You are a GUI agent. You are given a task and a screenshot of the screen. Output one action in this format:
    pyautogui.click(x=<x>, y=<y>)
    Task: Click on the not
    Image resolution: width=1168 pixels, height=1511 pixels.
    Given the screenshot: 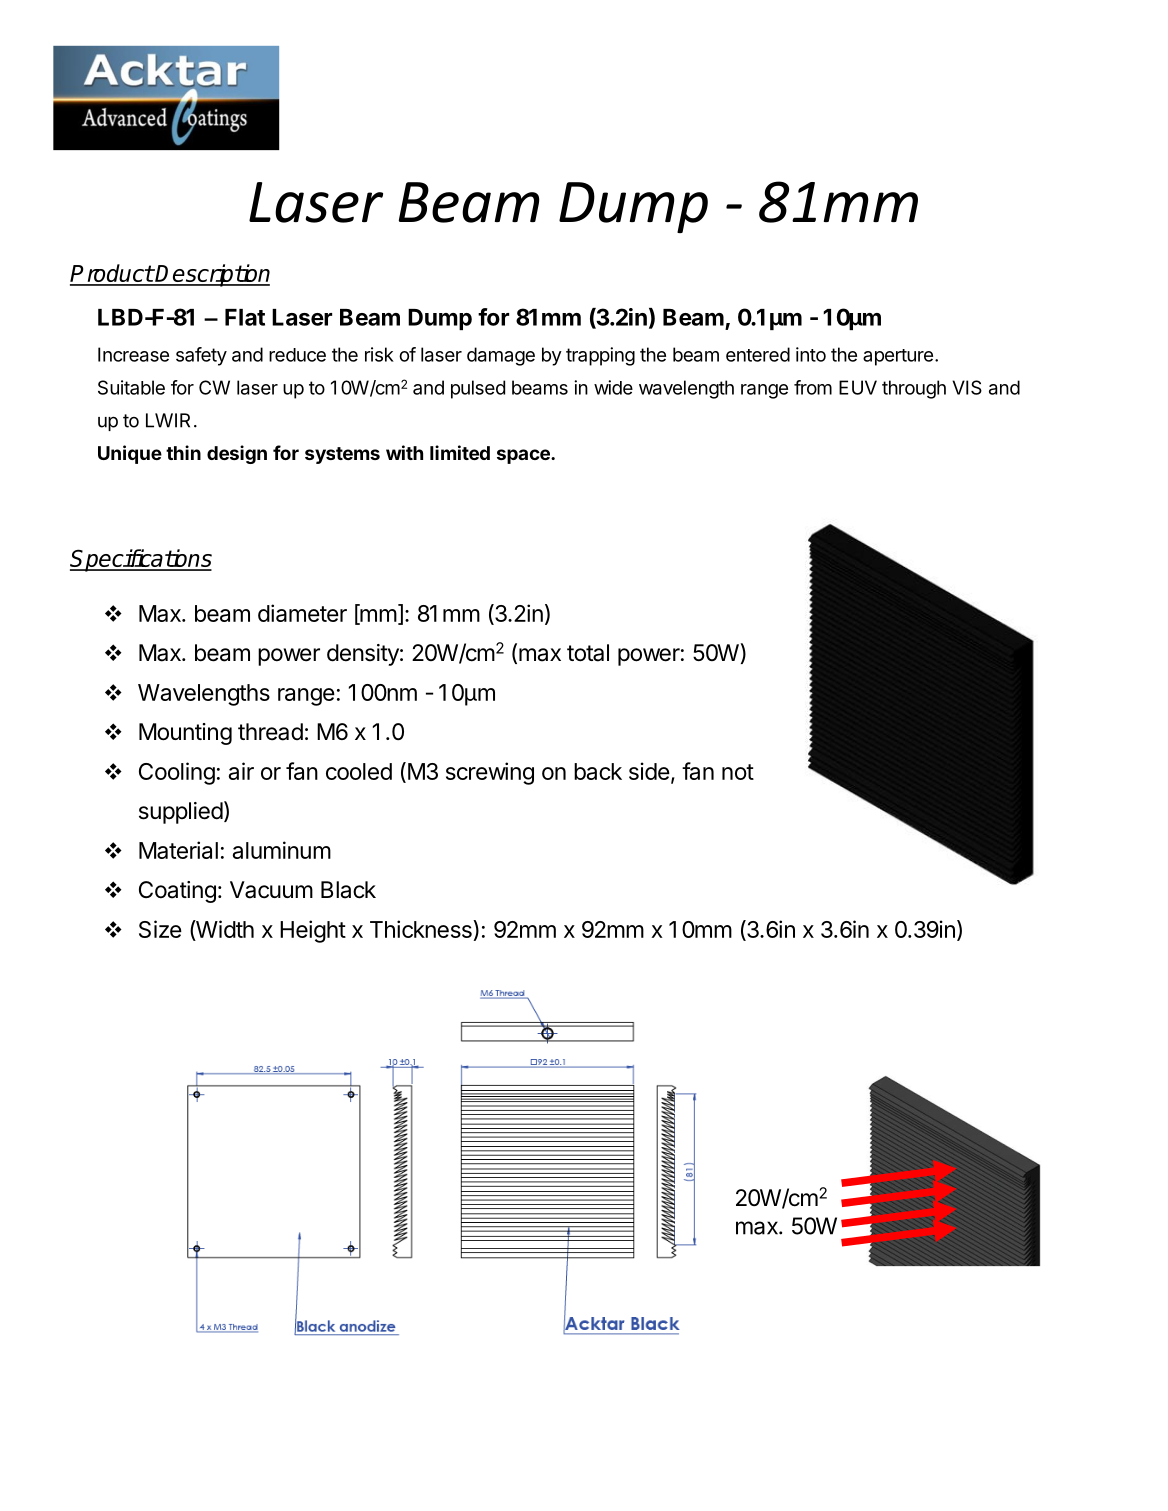 What is the action you would take?
    pyautogui.click(x=738, y=772)
